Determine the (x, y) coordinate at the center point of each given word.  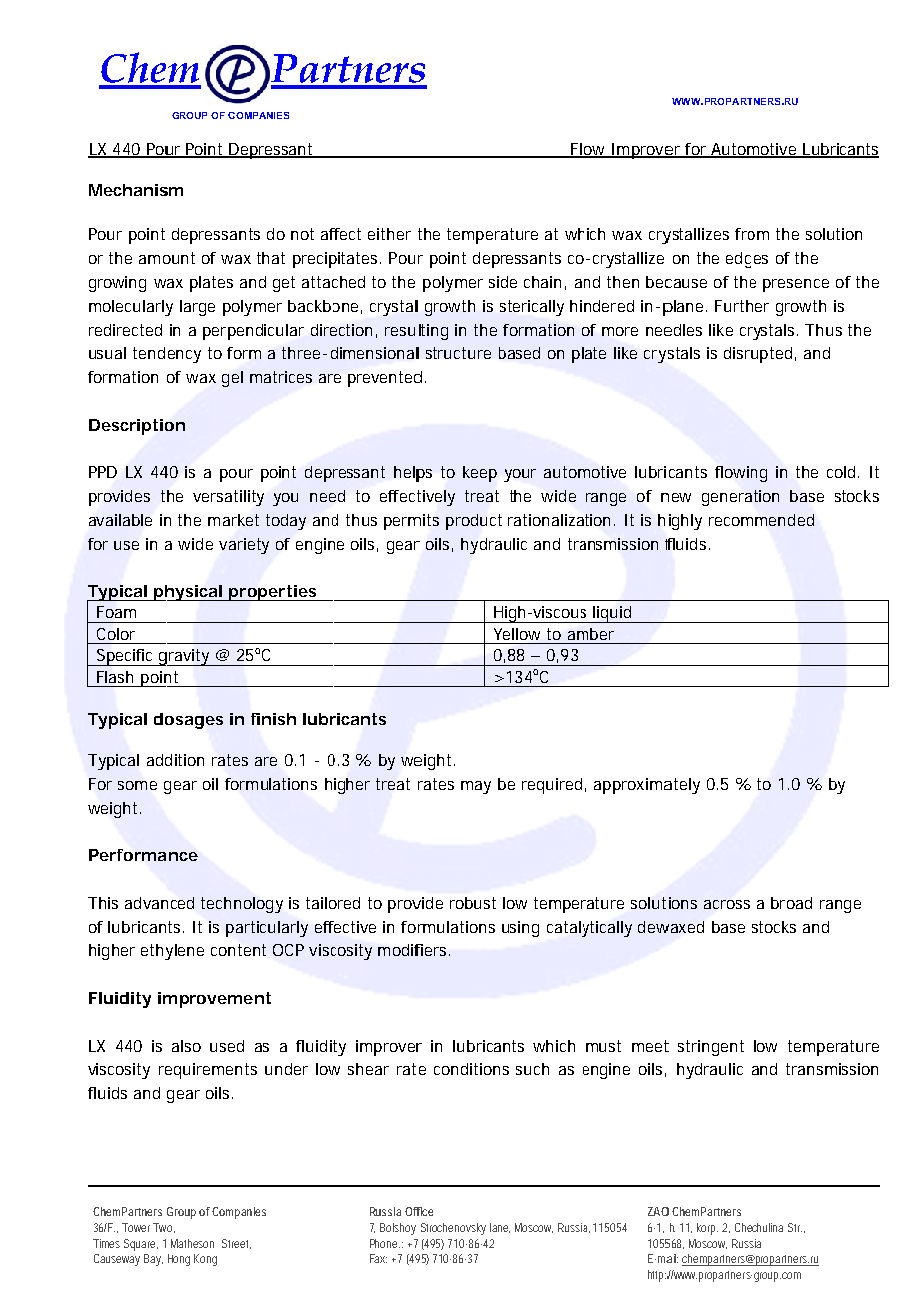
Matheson (192, 1243)
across (727, 904)
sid (498, 282)
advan (146, 903)
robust (473, 903)
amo (155, 259)
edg (738, 260)
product (474, 522)
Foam (116, 612)
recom (731, 521)
